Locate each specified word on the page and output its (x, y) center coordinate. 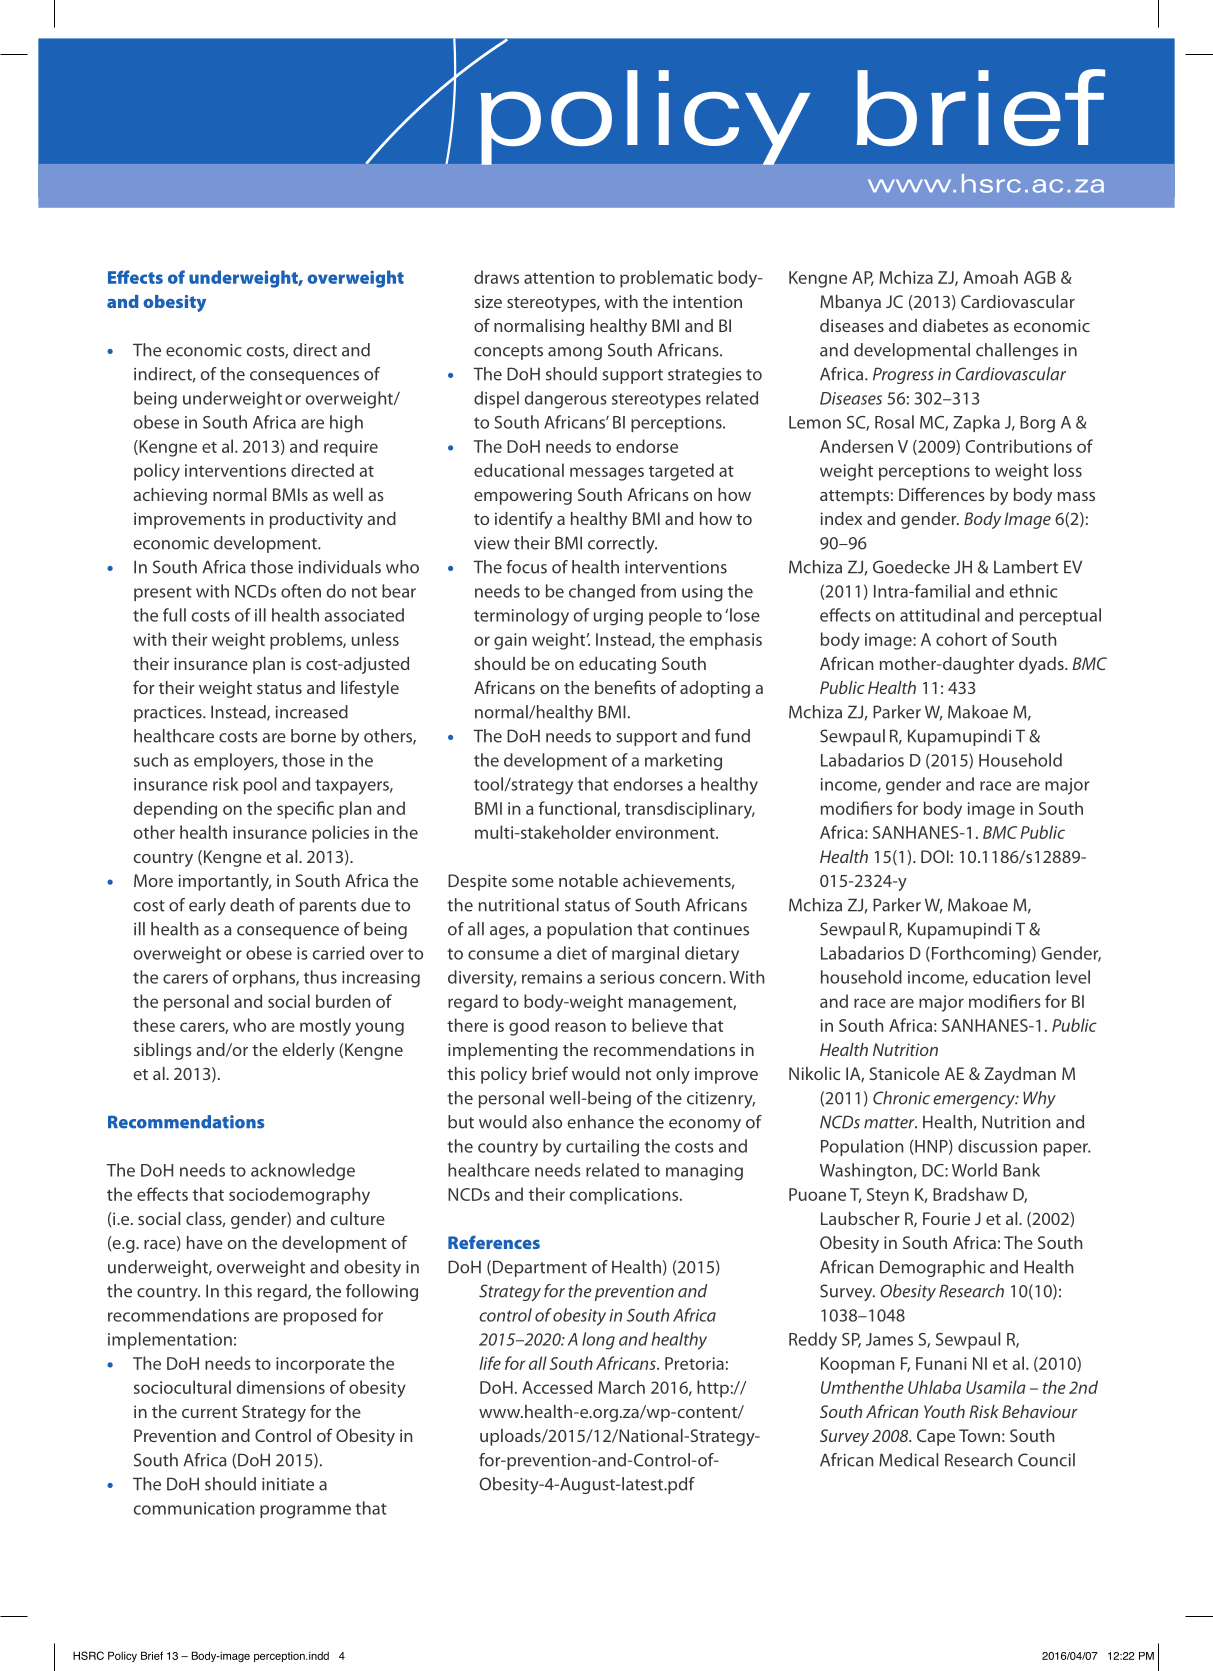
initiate (288, 1484)
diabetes (955, 325)
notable (588, 880)
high (346, 424)
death (252, 905)
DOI (935, 856)
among (575, 353)
